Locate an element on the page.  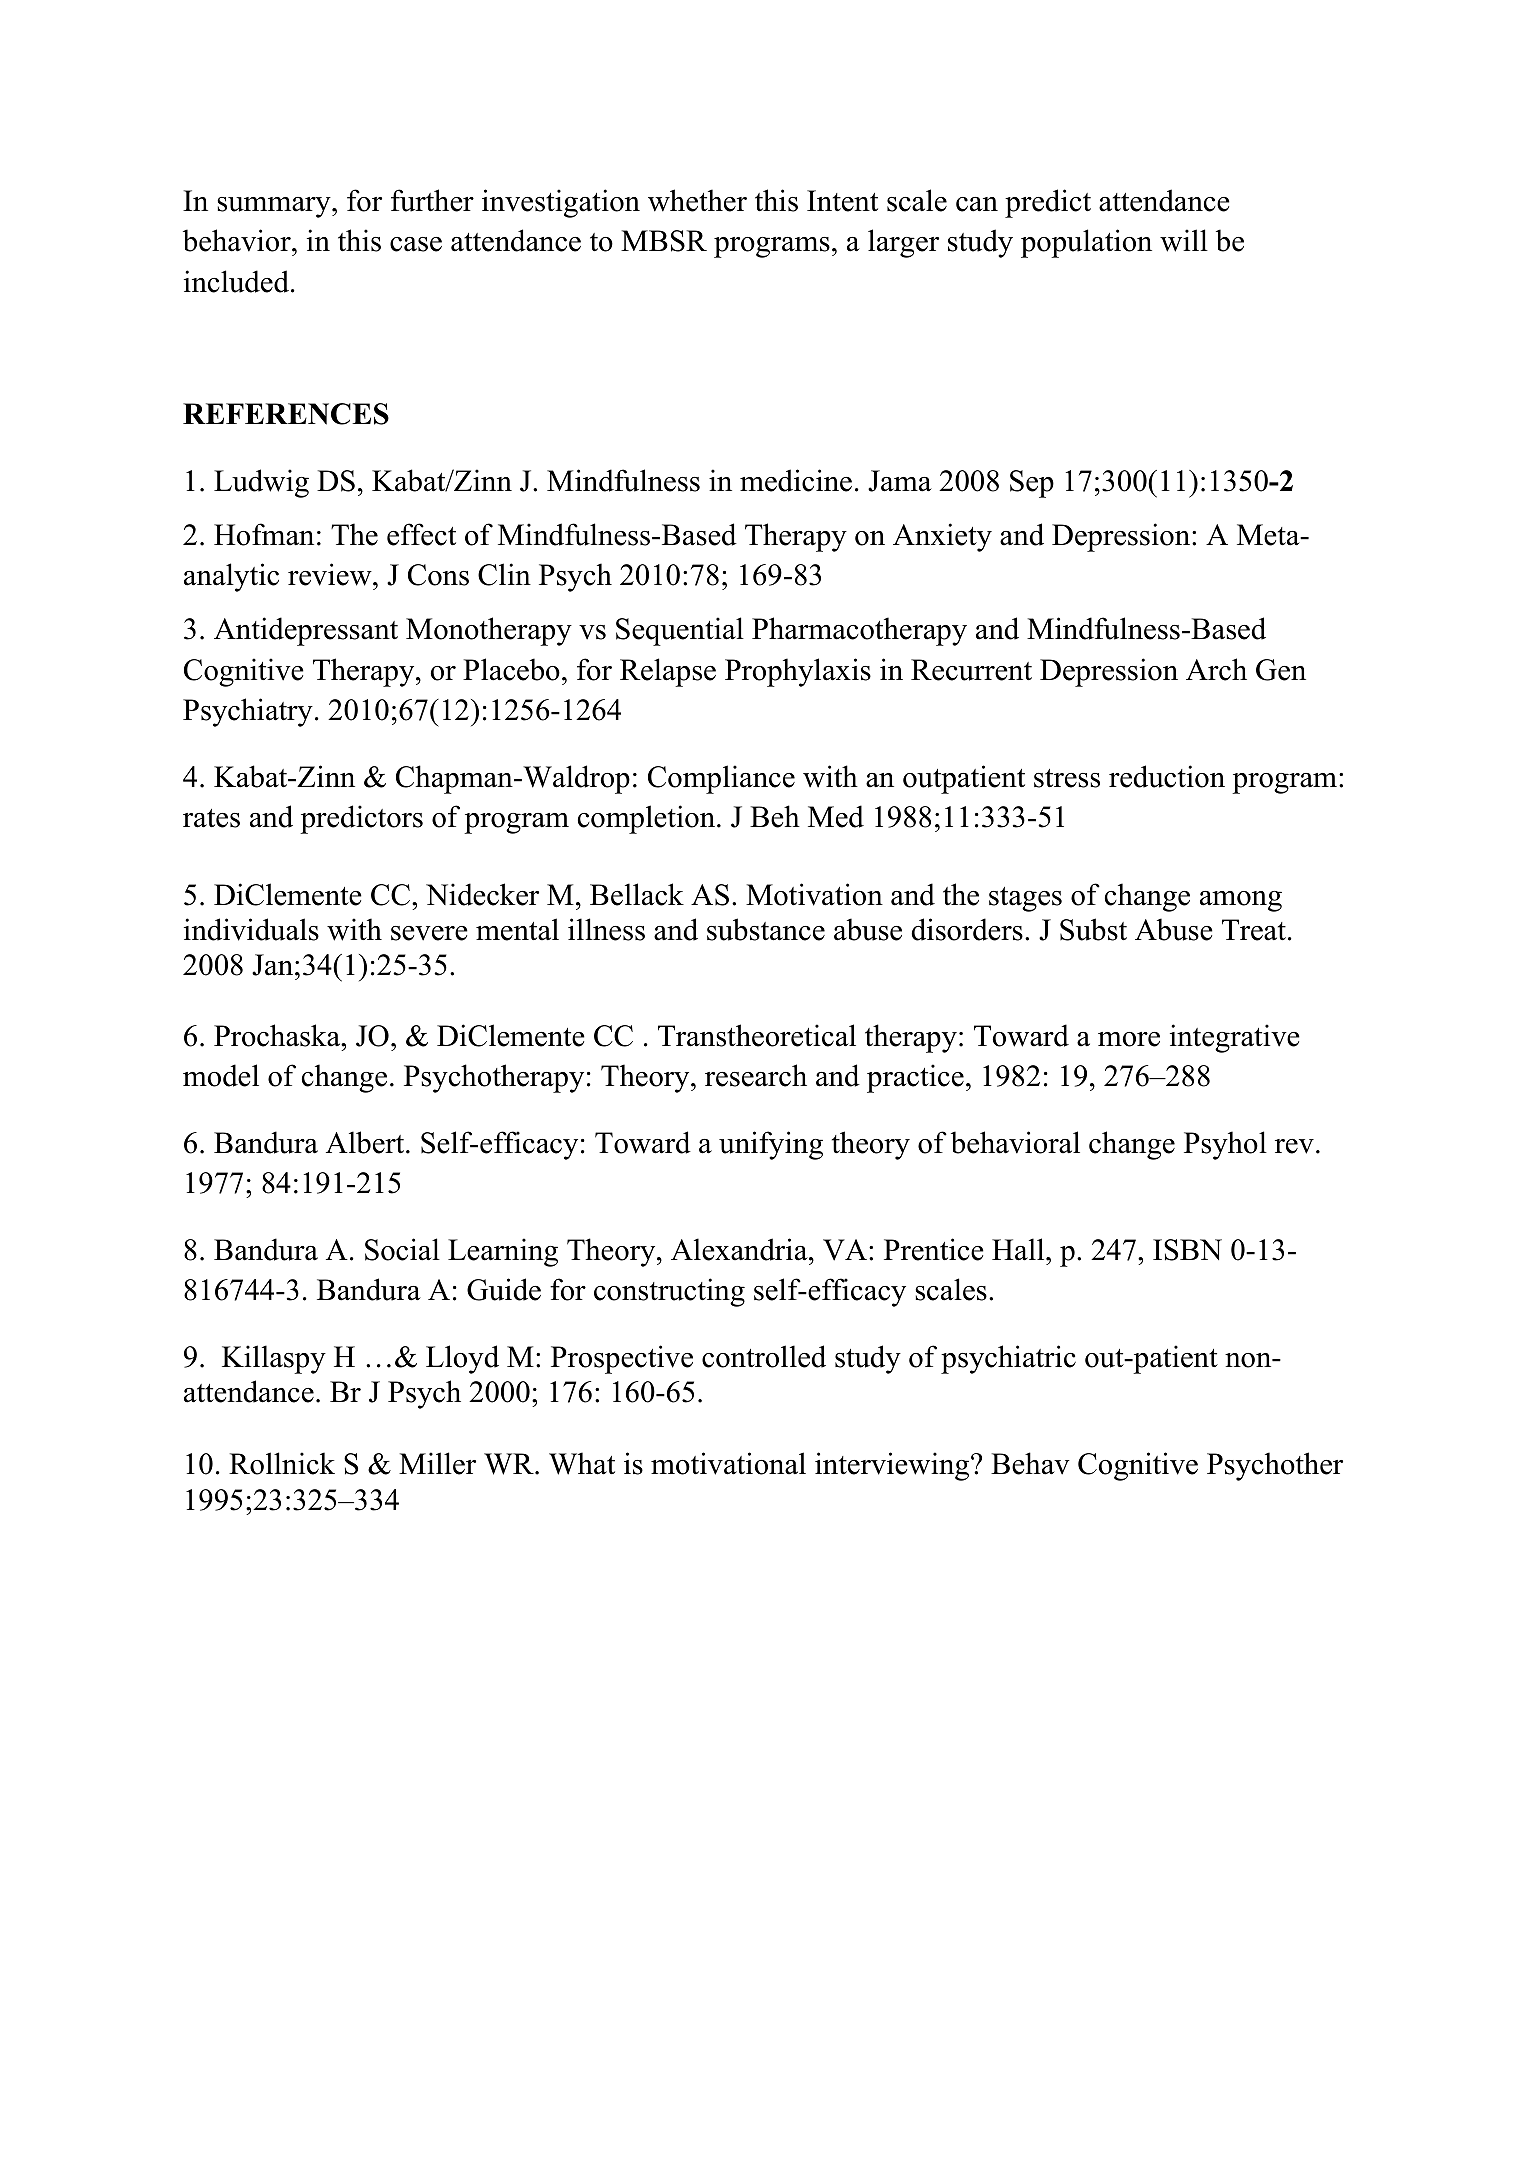
case is located at coordinates (416, 244).
